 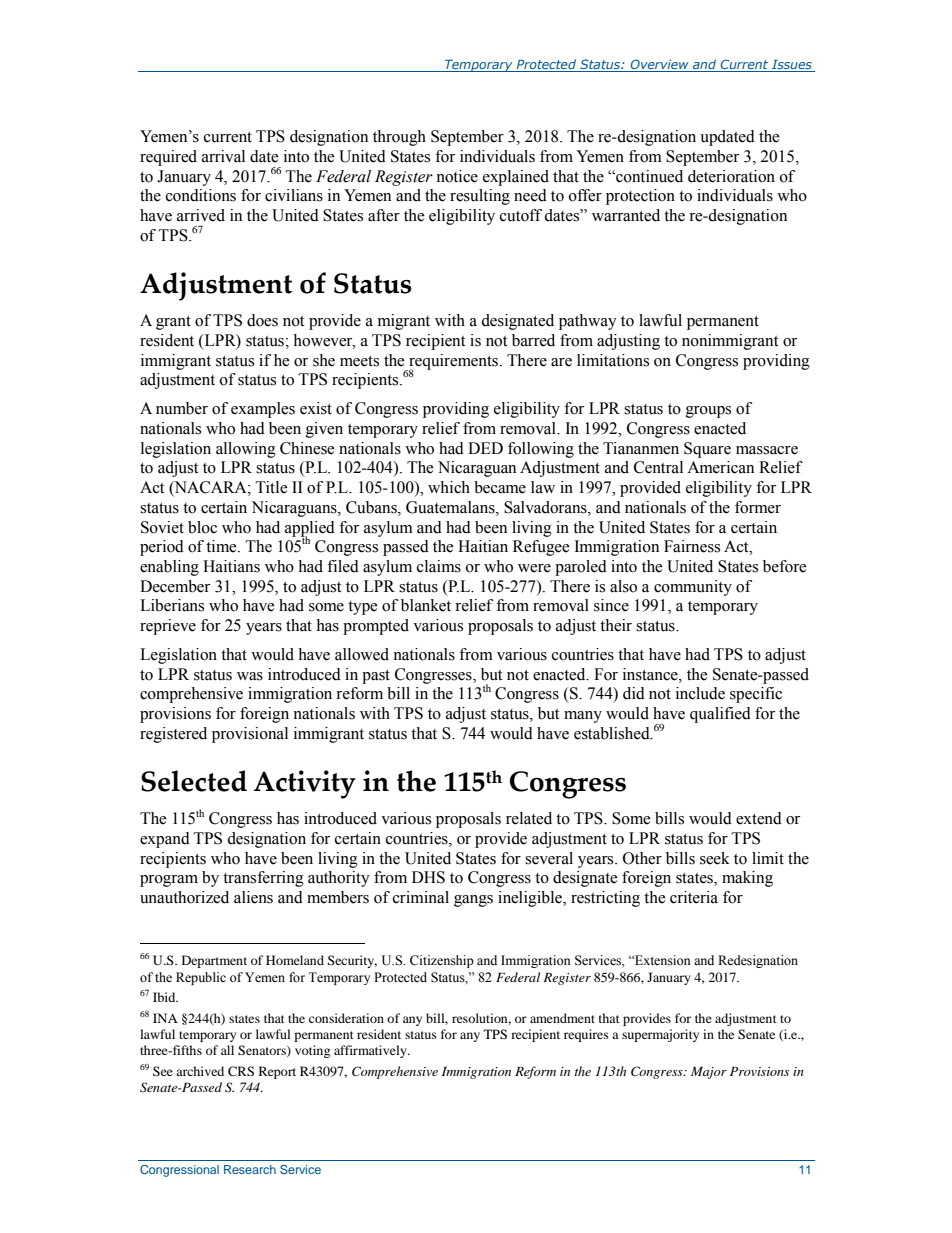 What do you see at coordinates (223, 156) in the screenshot?
I see `arrival` at bounding box center [223, 156].
